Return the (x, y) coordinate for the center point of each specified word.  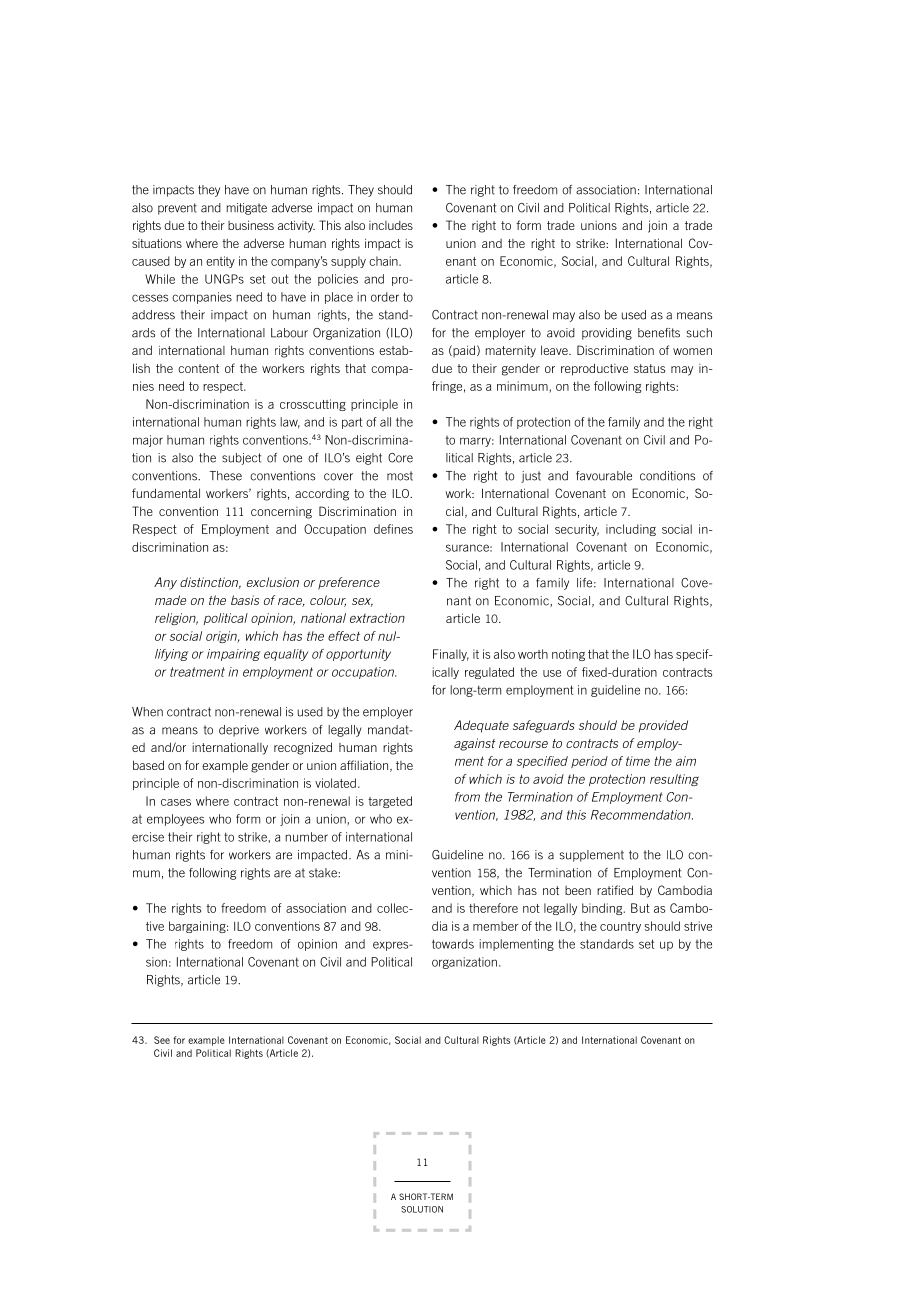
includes (391, 225)
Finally (451, 655)
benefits (659, 333)
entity (220, 262)
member (496, 926)
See (162, 1040)
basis (245, 600)
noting (568, 655)
